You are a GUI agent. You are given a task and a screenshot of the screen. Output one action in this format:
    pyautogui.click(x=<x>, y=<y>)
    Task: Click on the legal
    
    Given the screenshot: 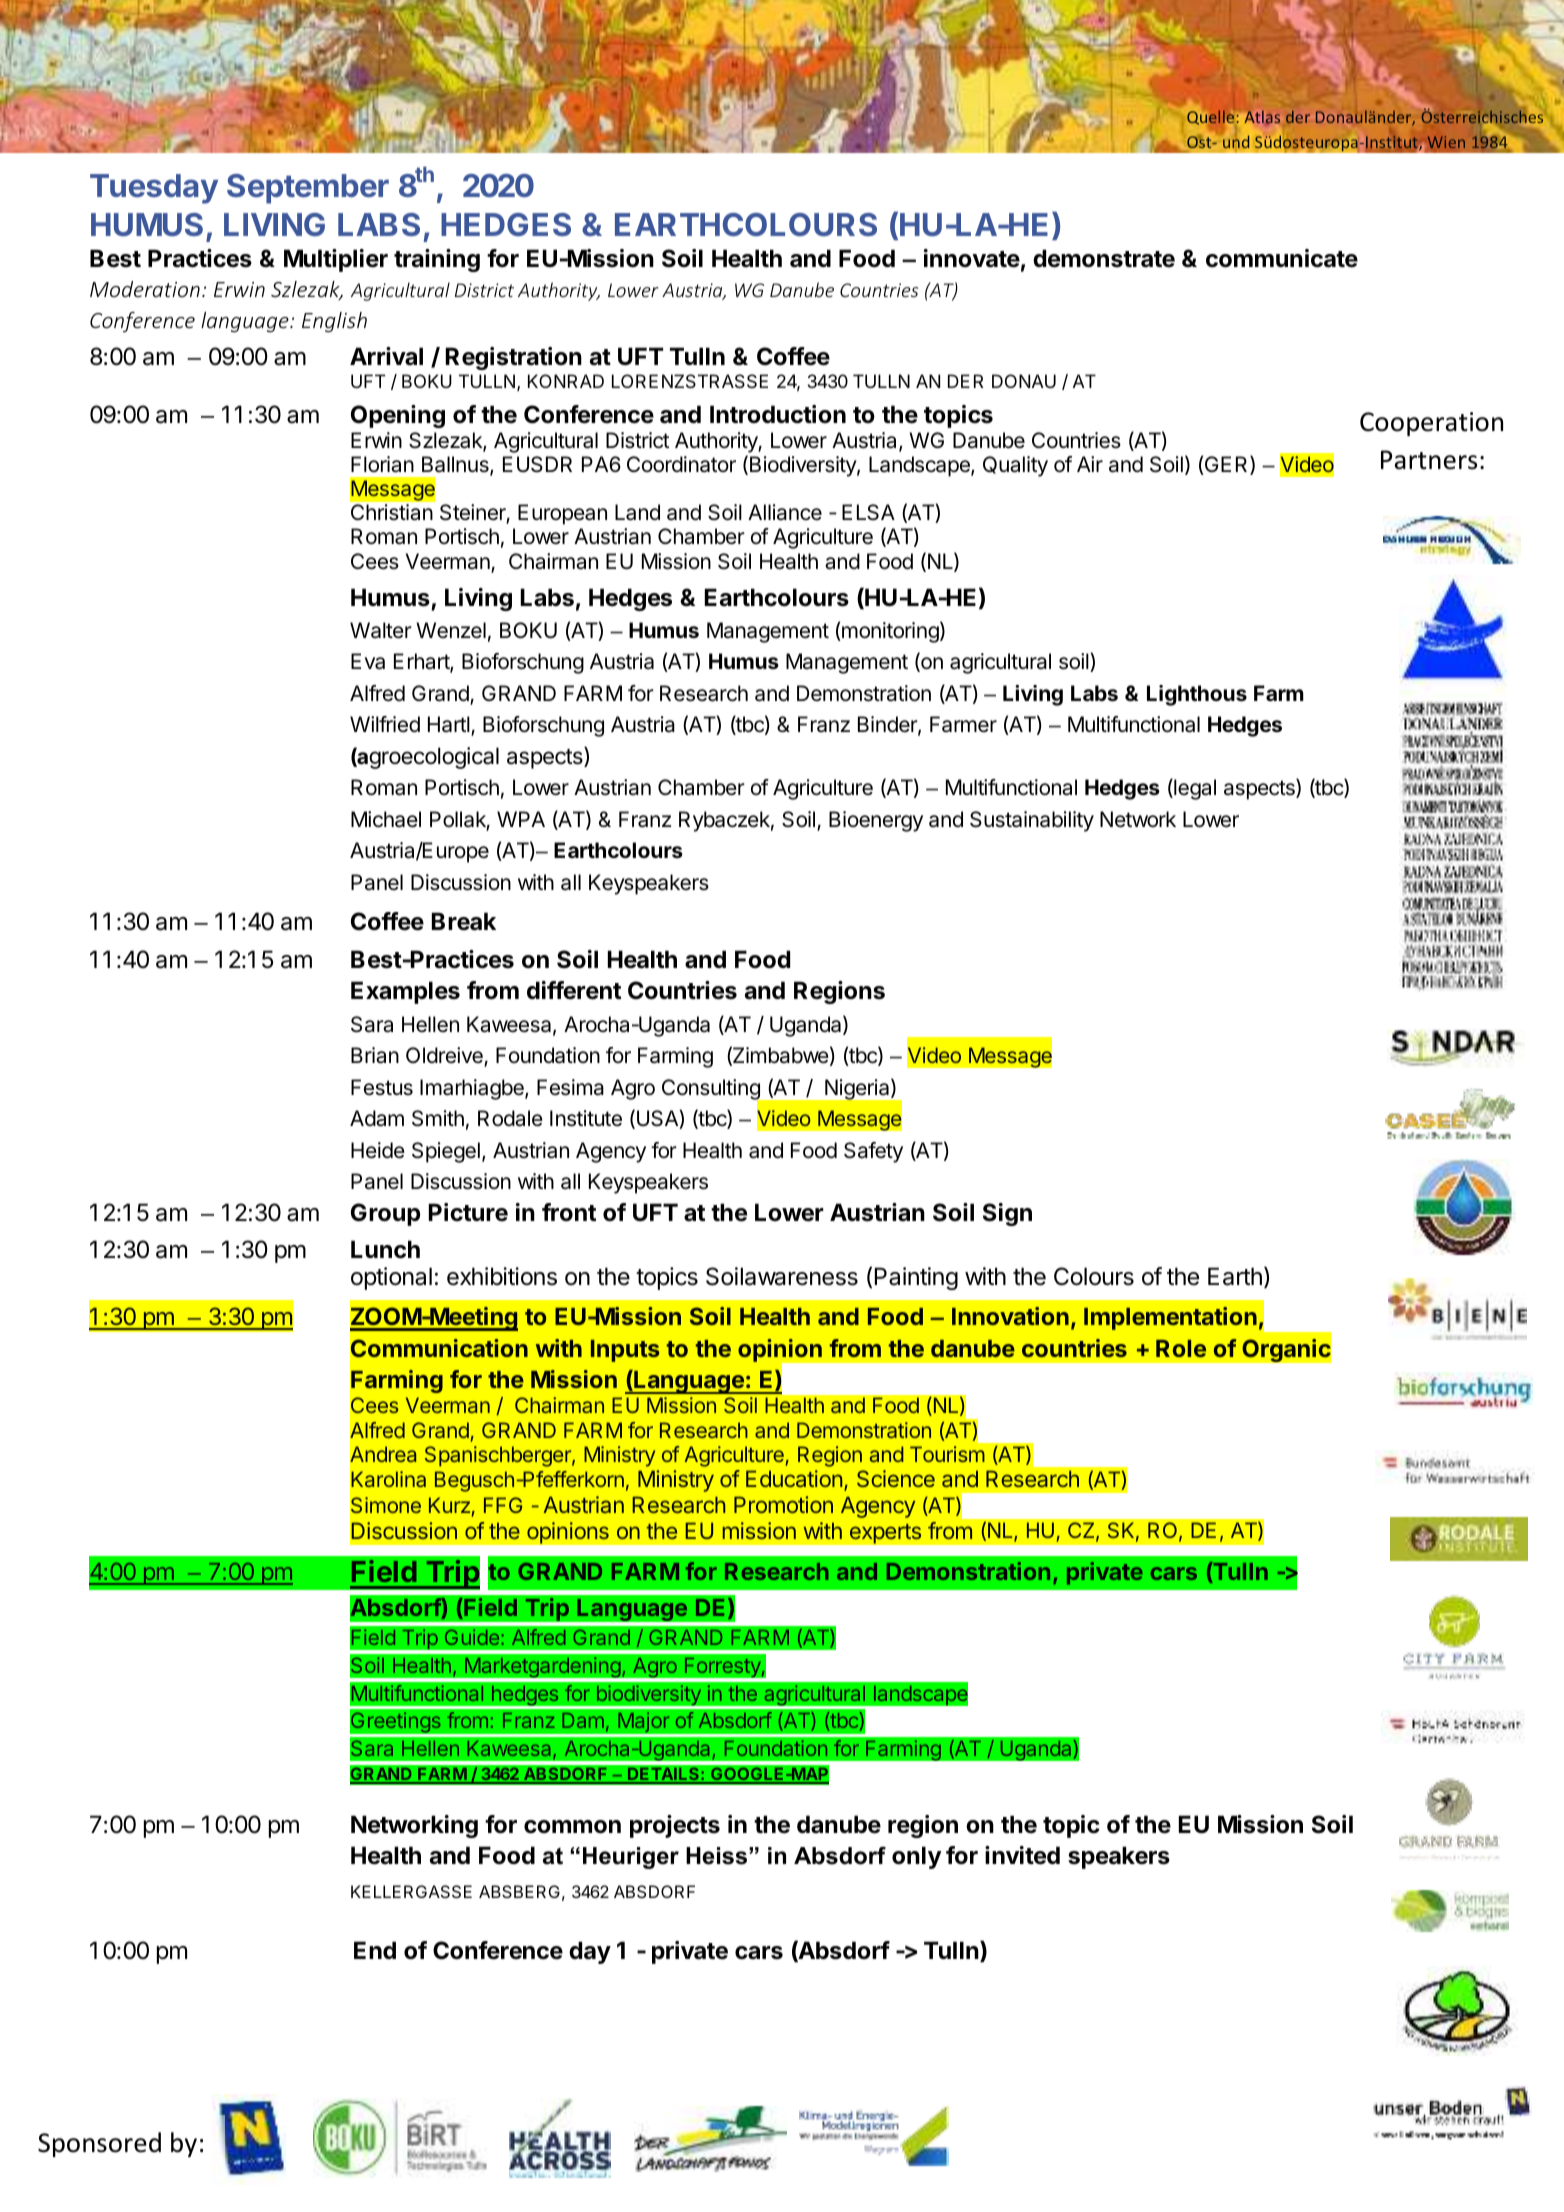 What is the action you would take?
    pyautogui.click(x=1194, y=789)
